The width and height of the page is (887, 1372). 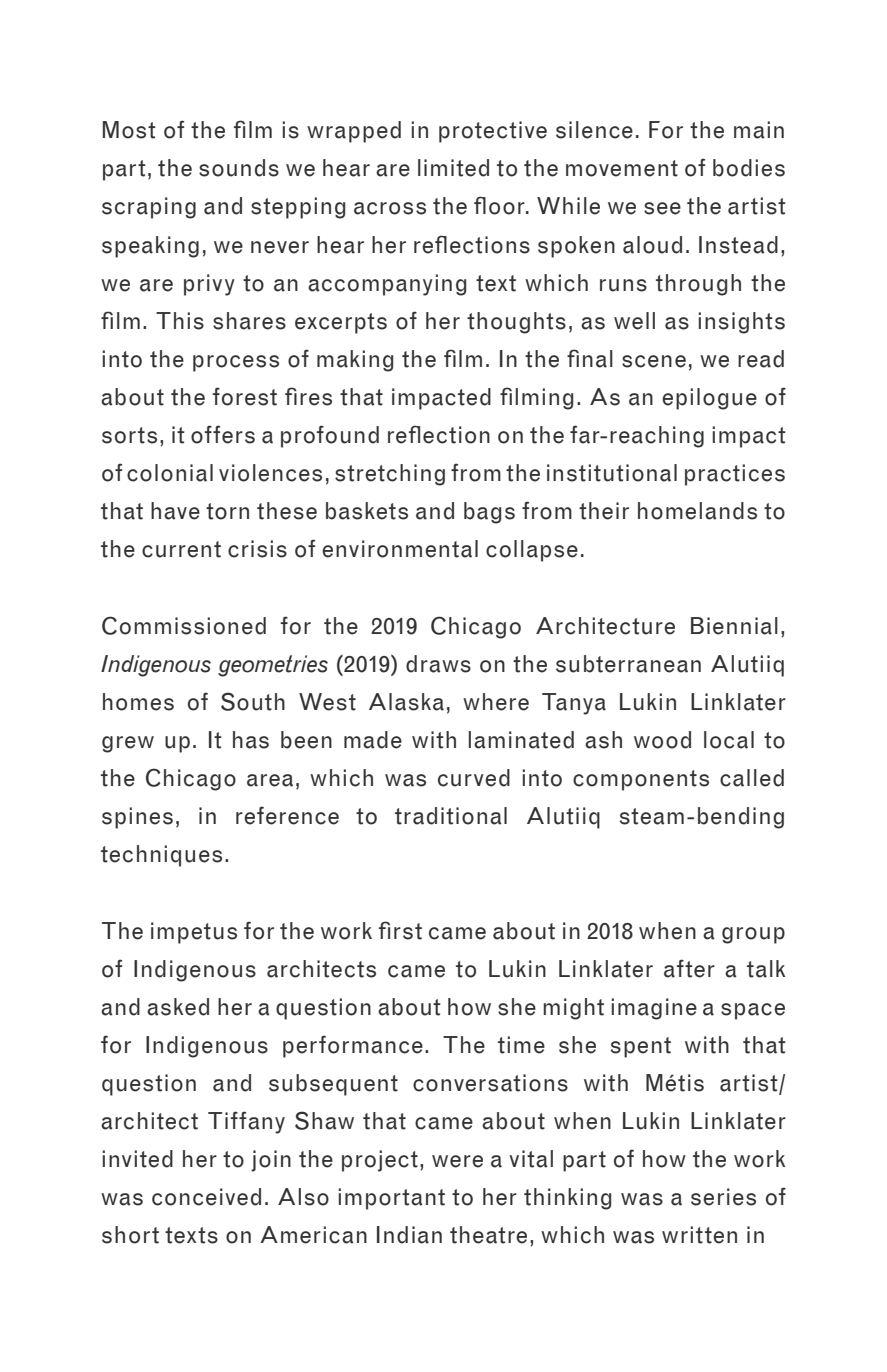 What do you see at coordinates (161, 856) in the page?
I see `techniques` at bounding box center [161, 856].
